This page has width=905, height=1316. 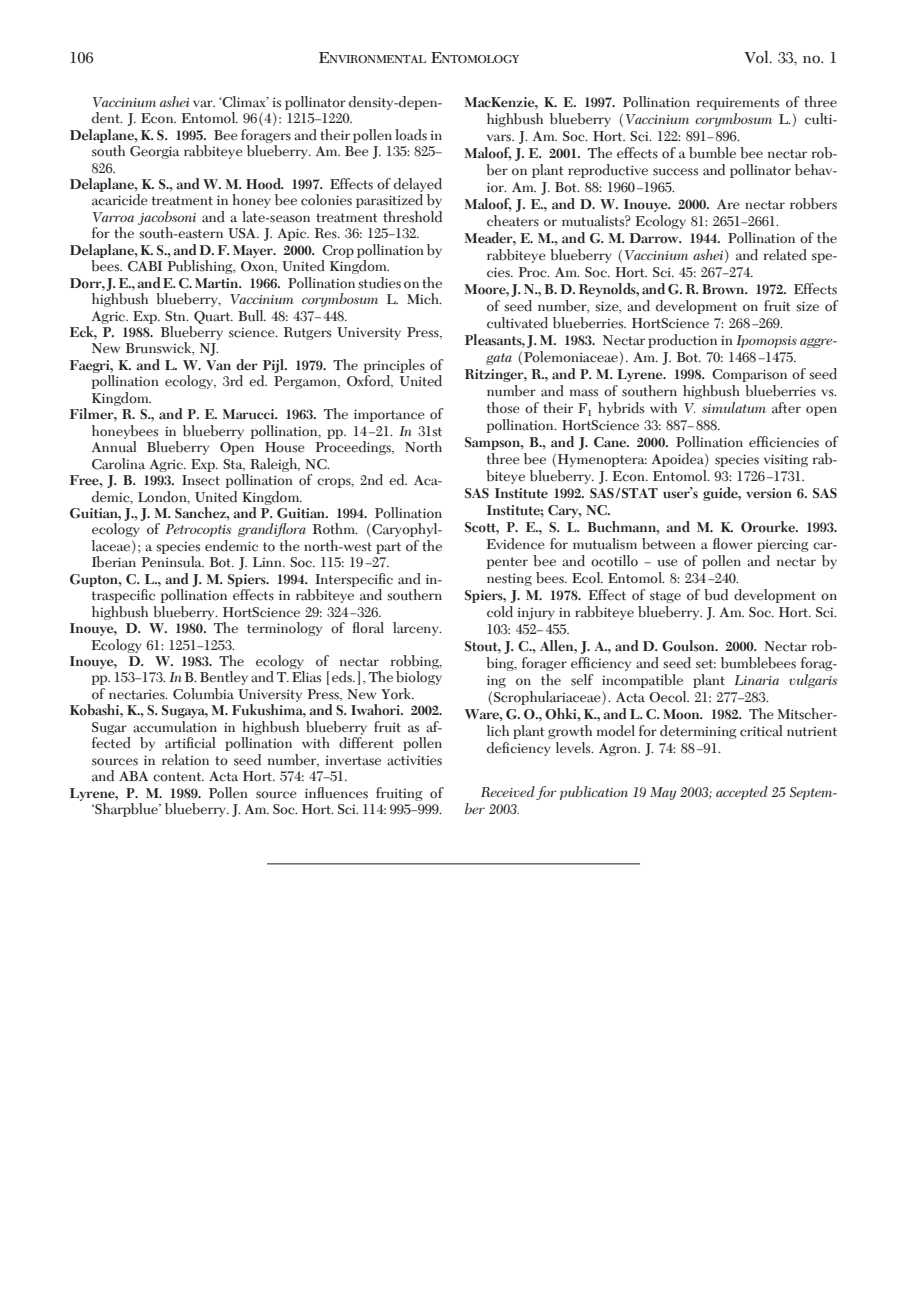 What do you see at coordinates (414, 760) in the page?
I see `activities` at bounding box center [414, 760].
